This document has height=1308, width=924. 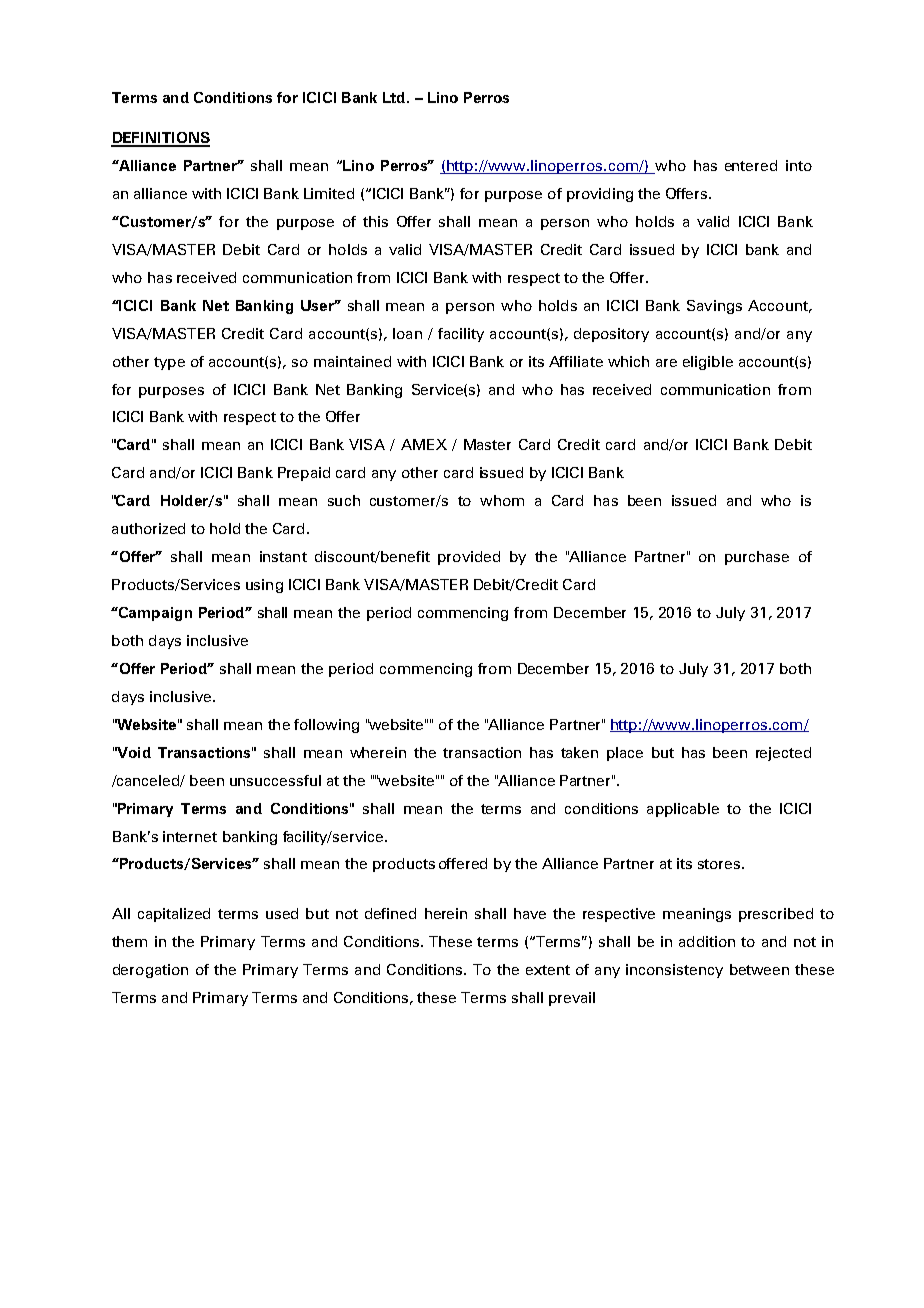 What do you see at coordinates (395, 97) in the document?
I see `Ltd` at bounding box center [395, 97].
